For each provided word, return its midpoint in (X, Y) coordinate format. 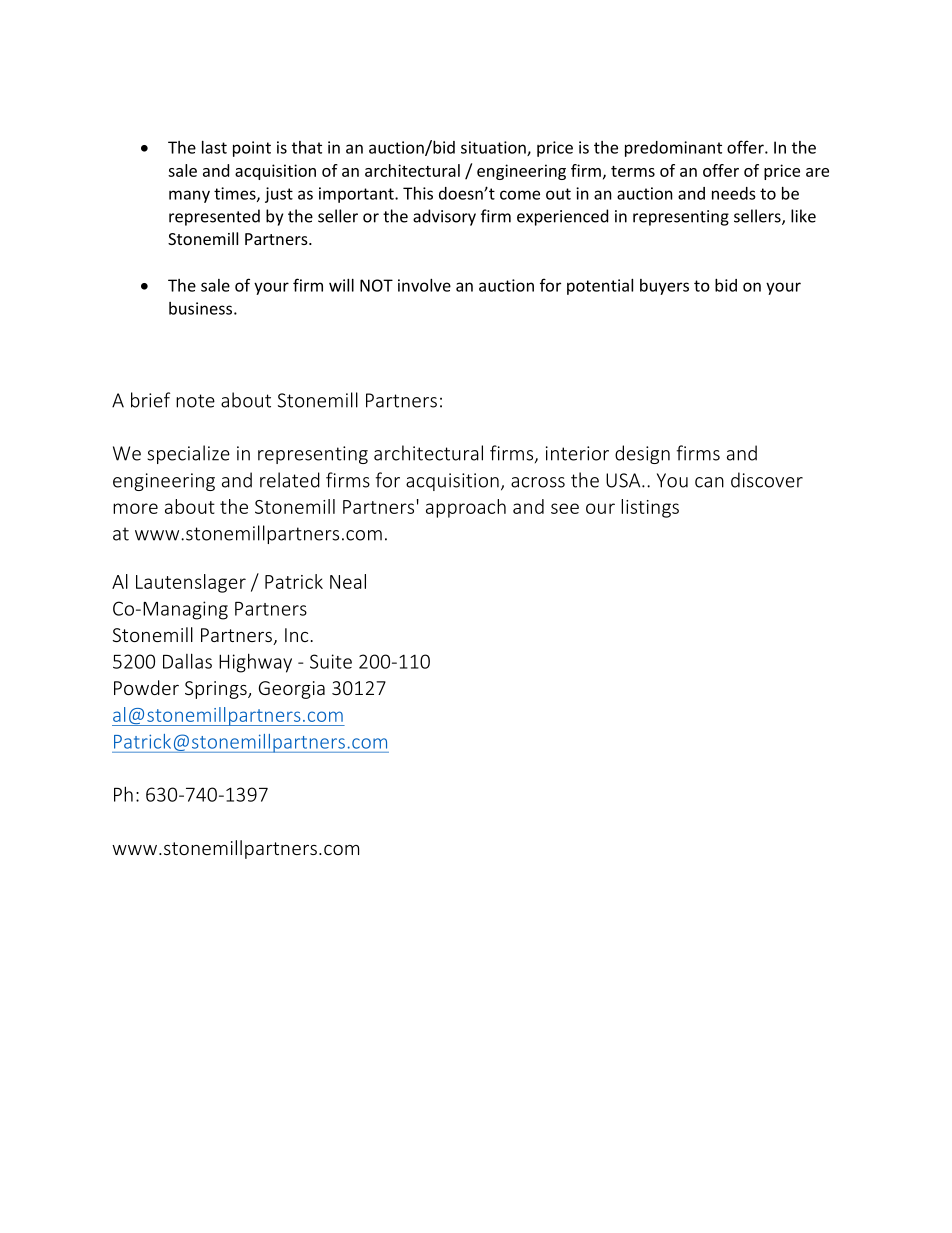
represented (214, 217)
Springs (217, 690)
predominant (673, 149)
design (642, 454)
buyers (664, 287)
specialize (189, 454)
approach (466, 508)
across (538, 482)
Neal (348, 581)
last (214, 147)
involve (424, 285)
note (195, 401)
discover (767, 480)
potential (600, 287)
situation (494, 148)
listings (650, 508)
